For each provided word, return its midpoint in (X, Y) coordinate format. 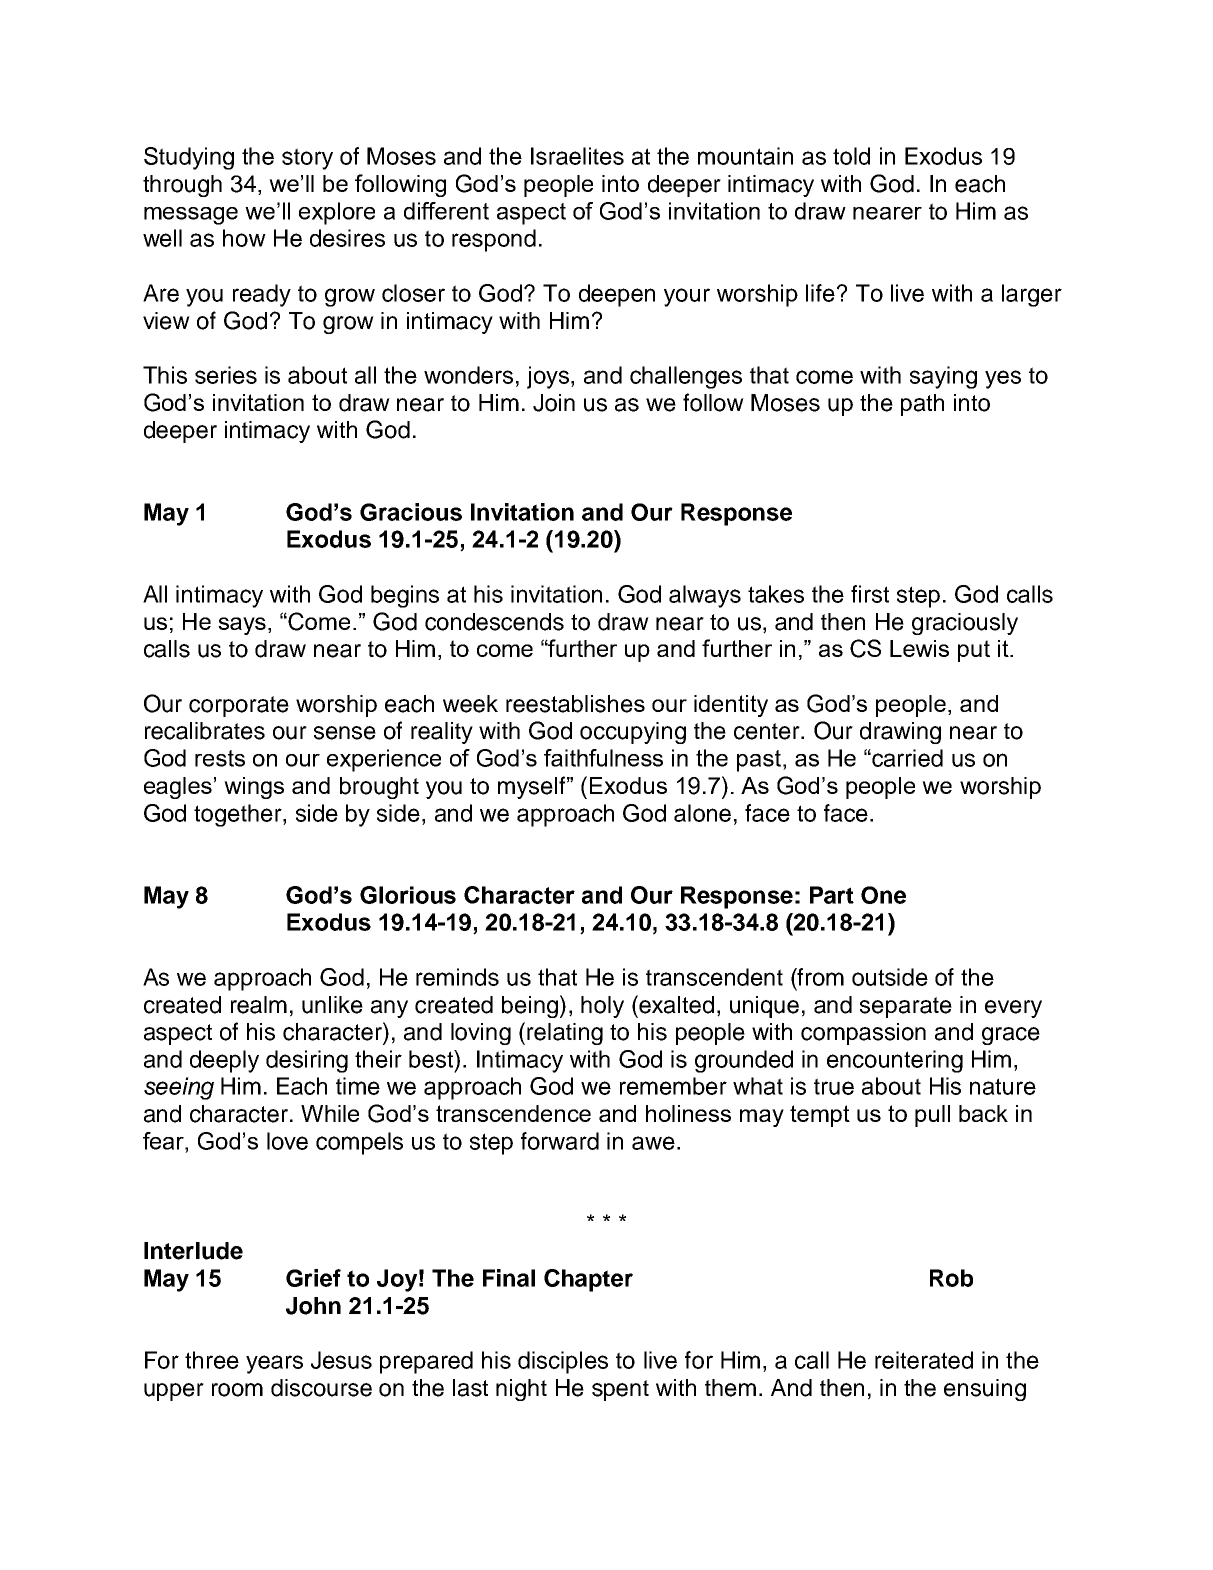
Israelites (577, 156)
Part (832, 895)
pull (932, 1116)
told (851, 156)
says (242, 626)
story (307, 159)
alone (702, 813)
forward (560, 1141)
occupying (633, 733)
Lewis (919, 648)
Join (554, 403)
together (239, 815)
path (922, 405)
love (287, 1141)
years (274, 1364)
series (226, 375)
